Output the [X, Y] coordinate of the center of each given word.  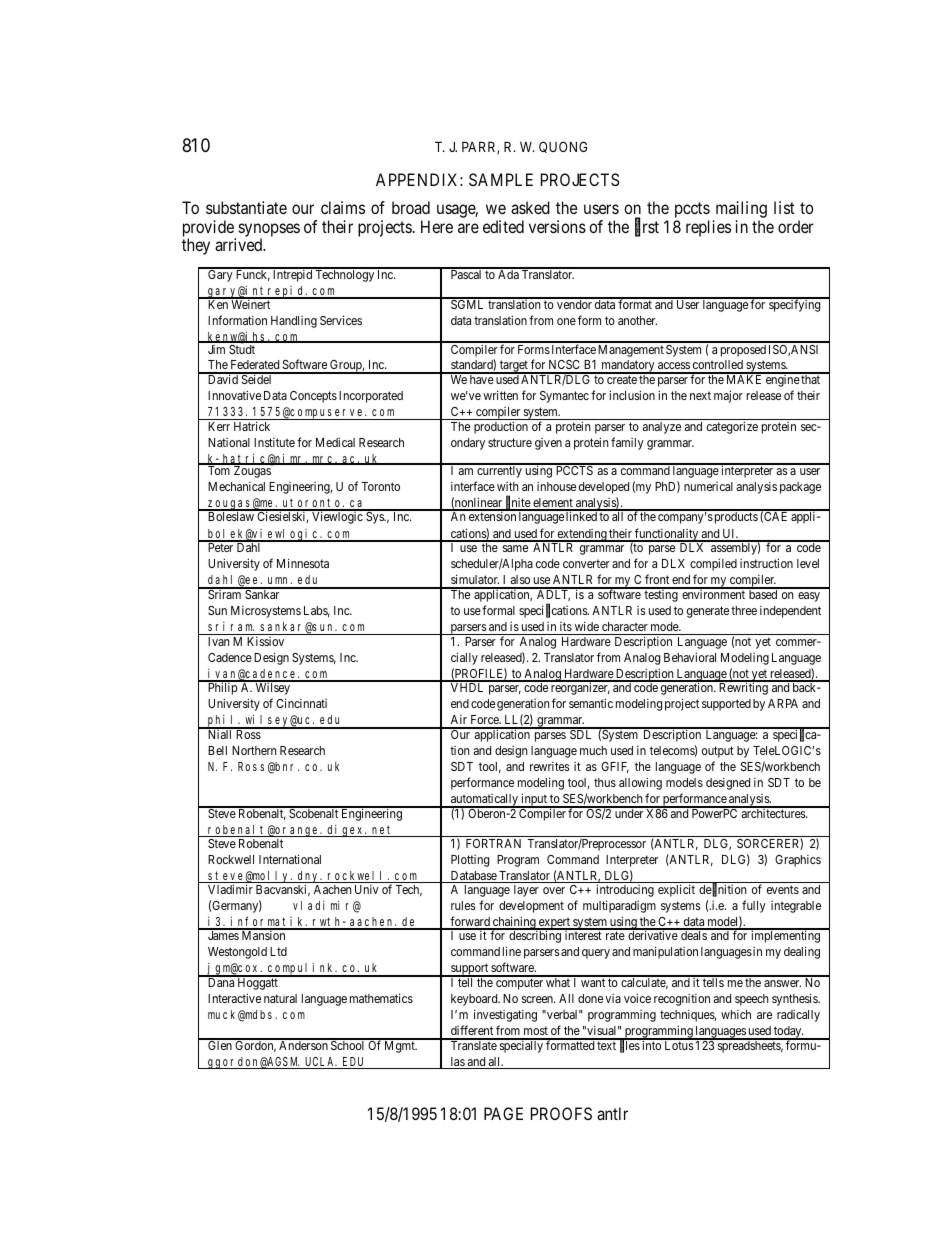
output [718, 752]
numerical [708, 486]
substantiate [246, 207]
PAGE [503, 1113]
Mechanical [236, 486]
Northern [254, 750]
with [508, 486]
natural [280, 998]
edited [503, 226]
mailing [740, 211]
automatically [484, 801]
